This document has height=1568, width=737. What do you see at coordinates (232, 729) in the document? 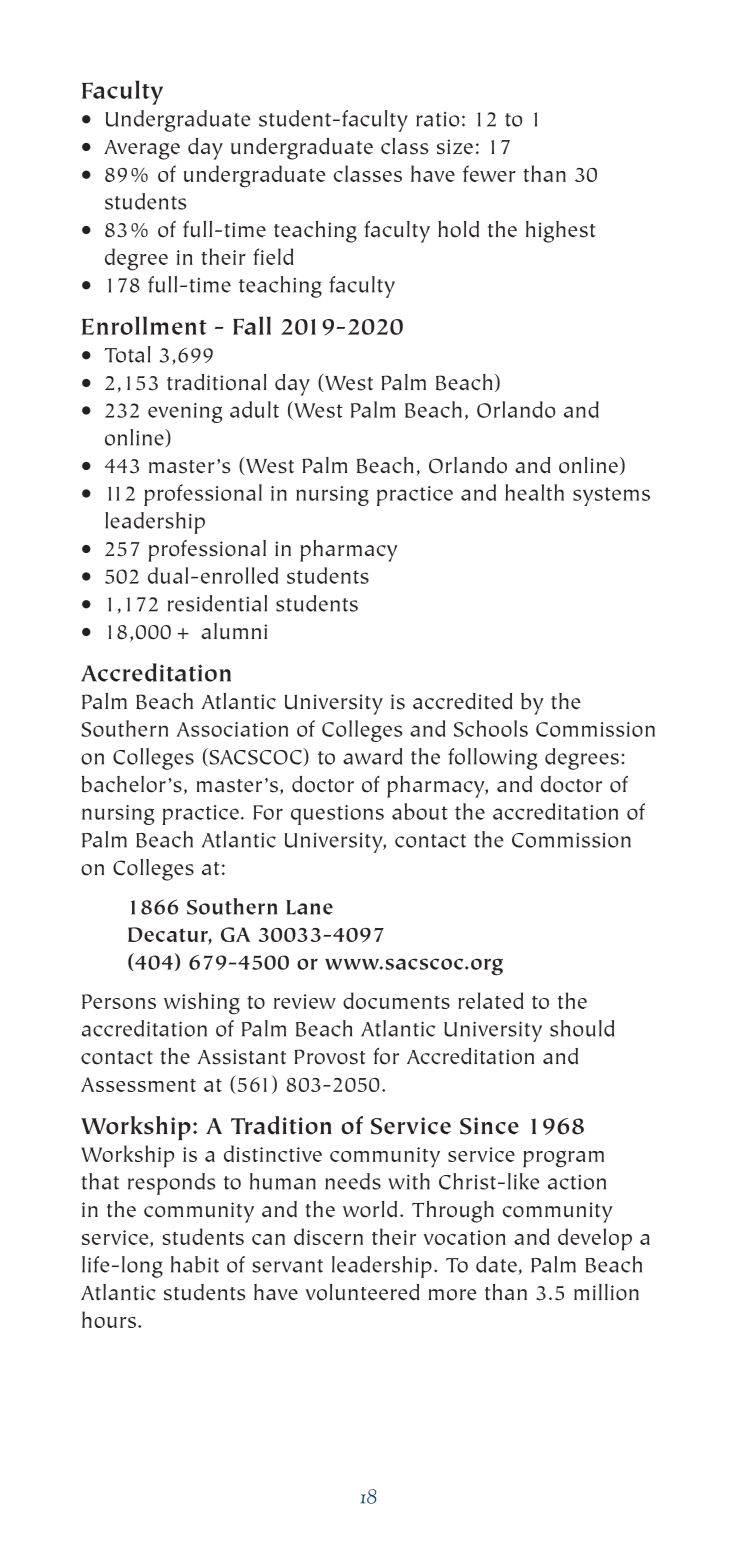
I see `Association` at bounding box center [232, 729].
